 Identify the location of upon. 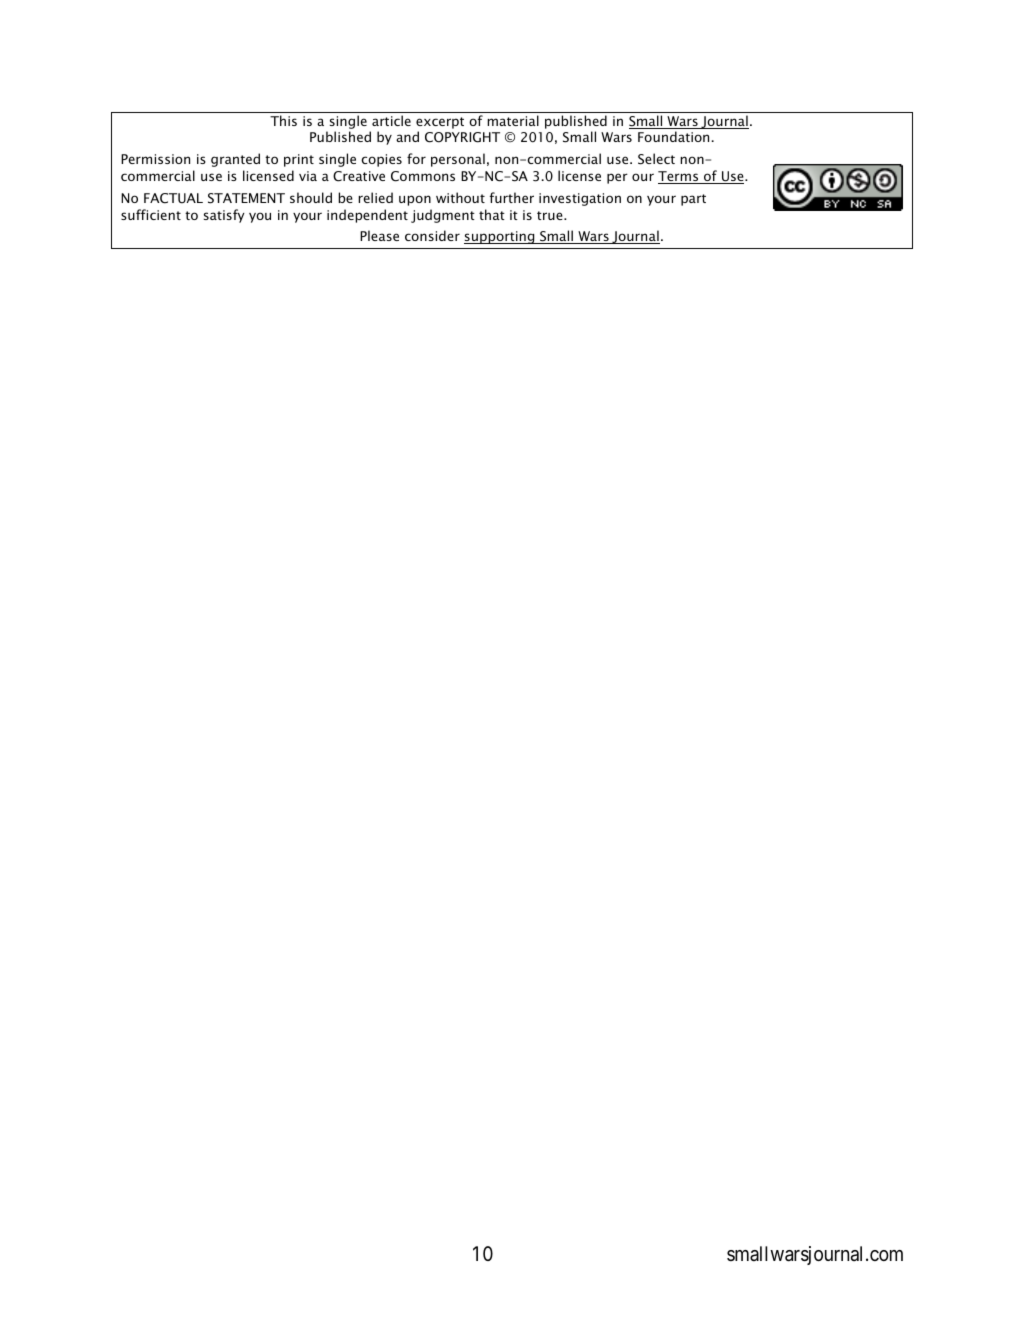
(415, 200).
